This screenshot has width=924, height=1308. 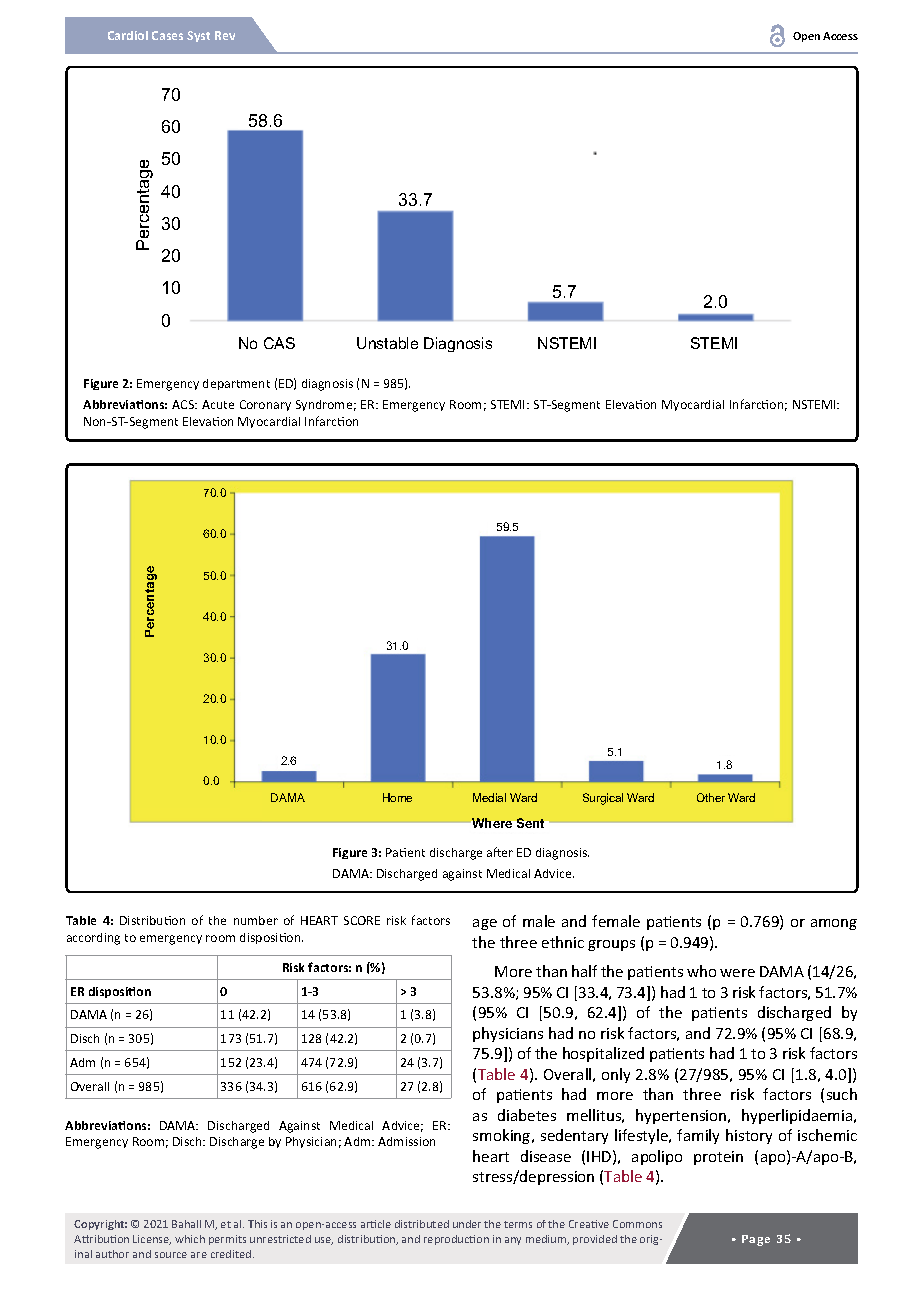 I want to click on under, so click(x=467, y=1224).
